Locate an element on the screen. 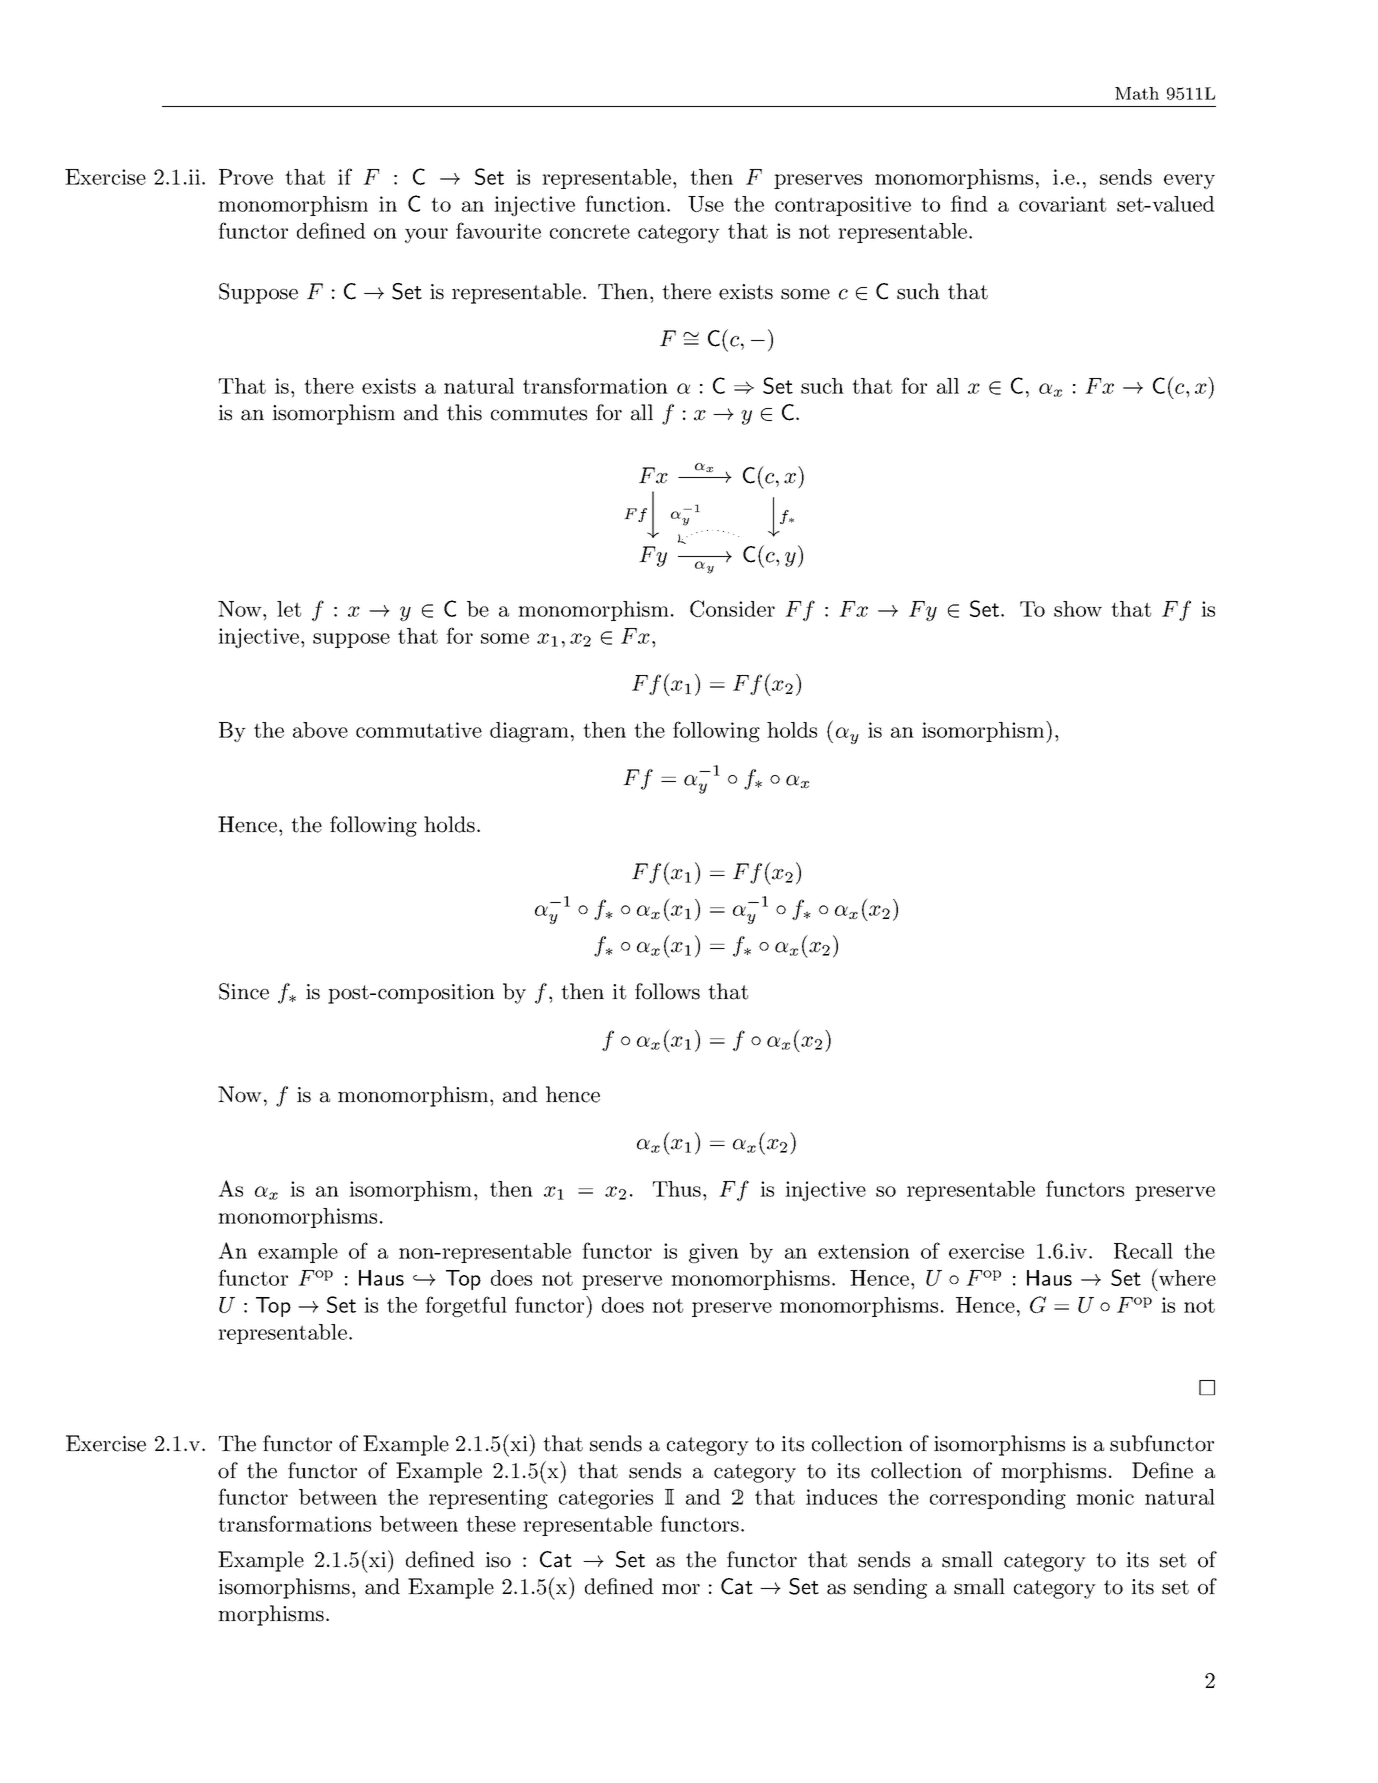  monic is located at coordinates (1105, 1497).
